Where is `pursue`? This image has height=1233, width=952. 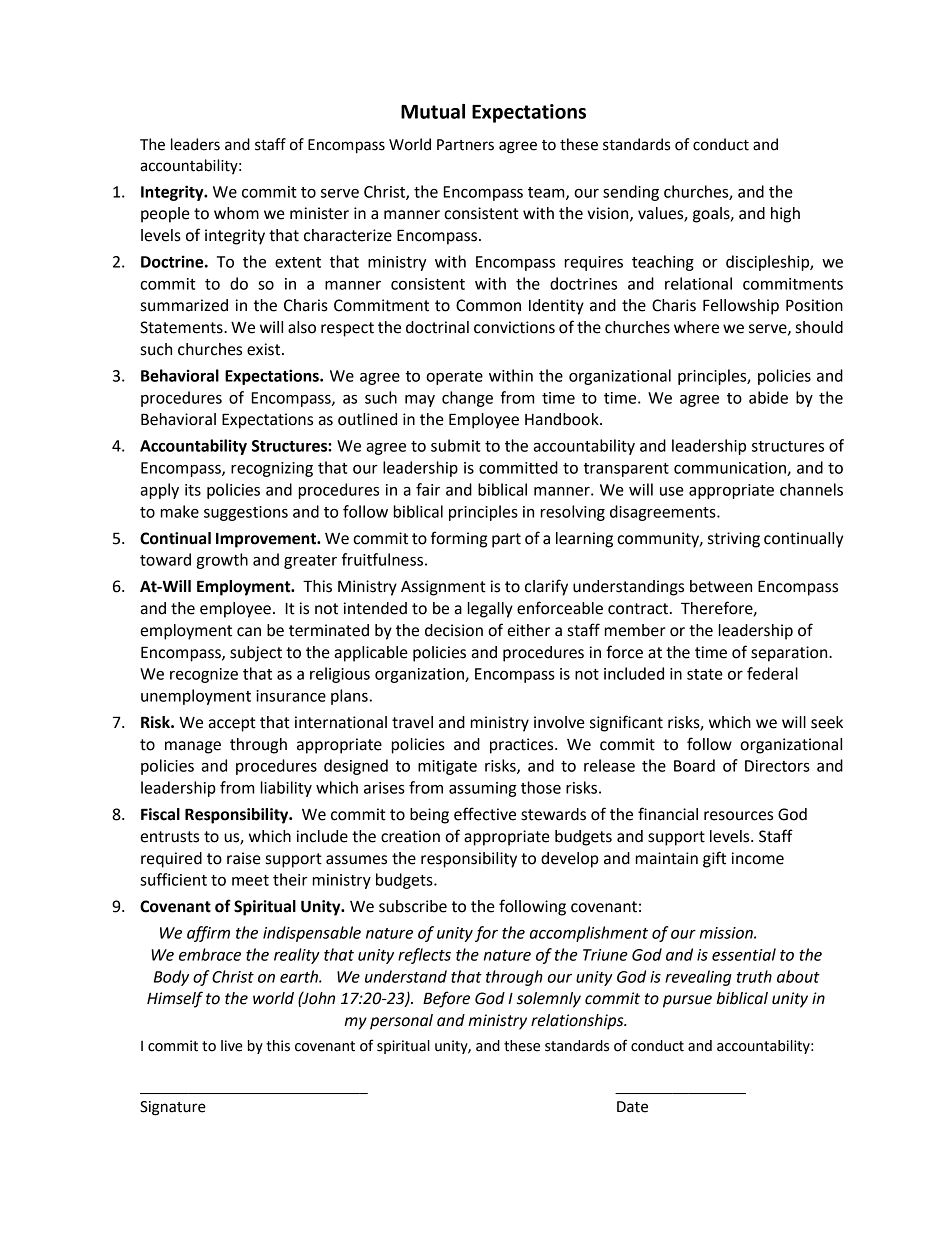 pursue is located at coordinates (687, 1001).
